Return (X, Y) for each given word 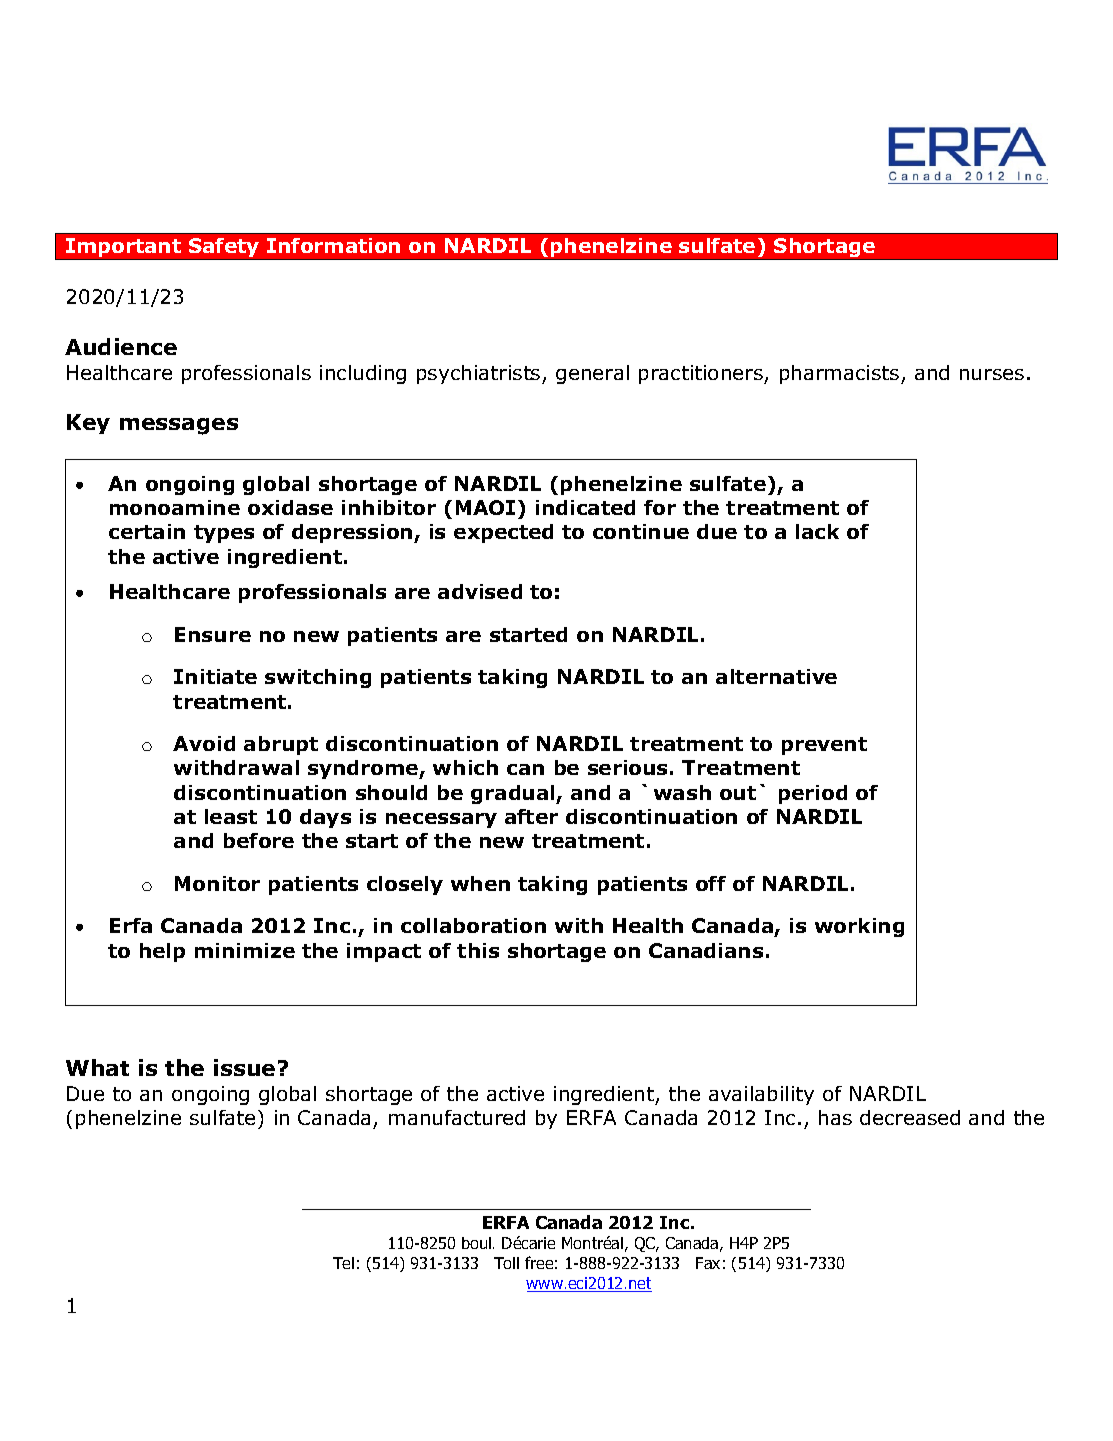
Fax (708, 1263)
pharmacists (841, 374)
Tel (343, 1263)
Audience (121, 346)
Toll (506, 1263)
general (592, 374)
